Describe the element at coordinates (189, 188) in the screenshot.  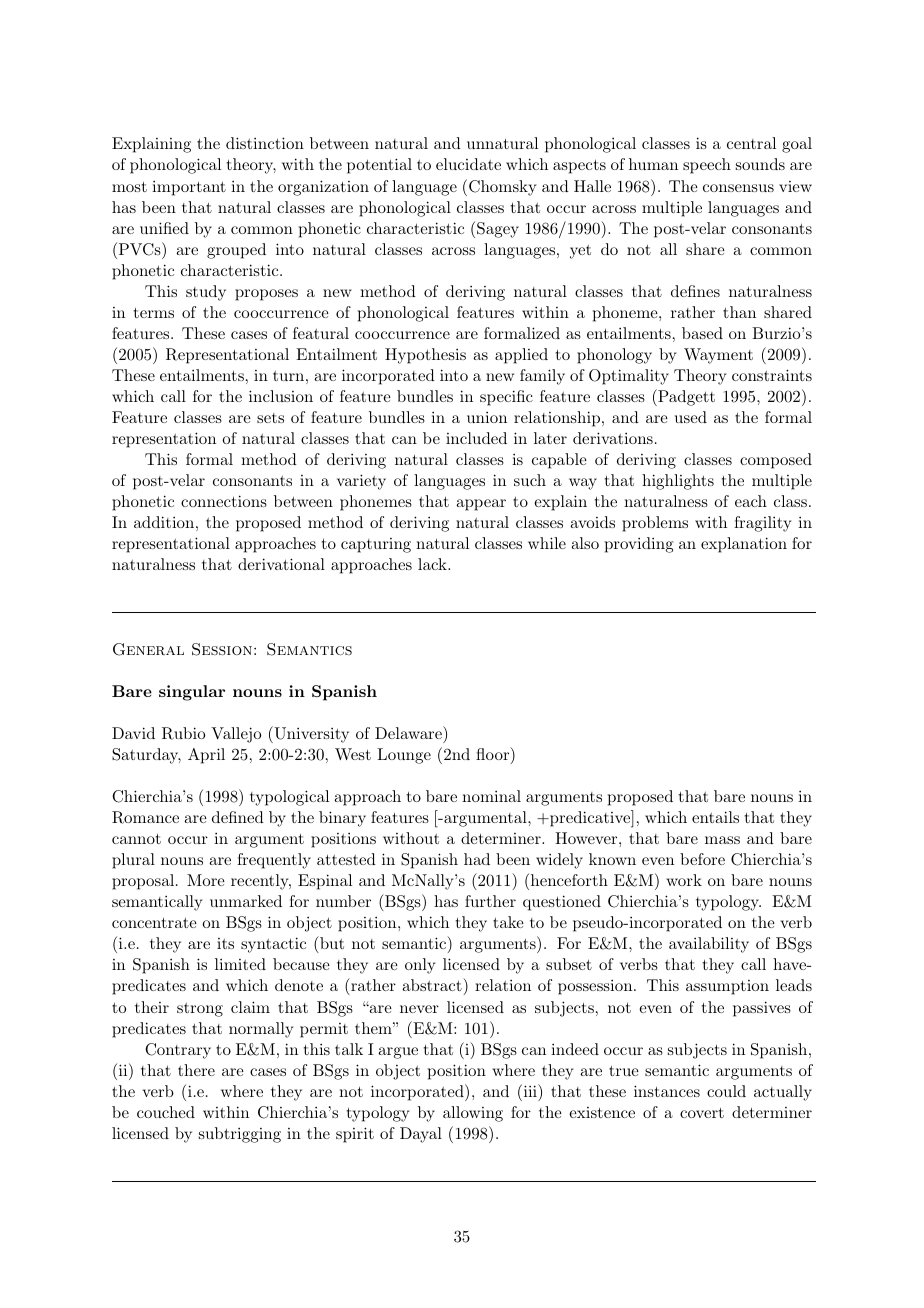
I see `important` at that location.
